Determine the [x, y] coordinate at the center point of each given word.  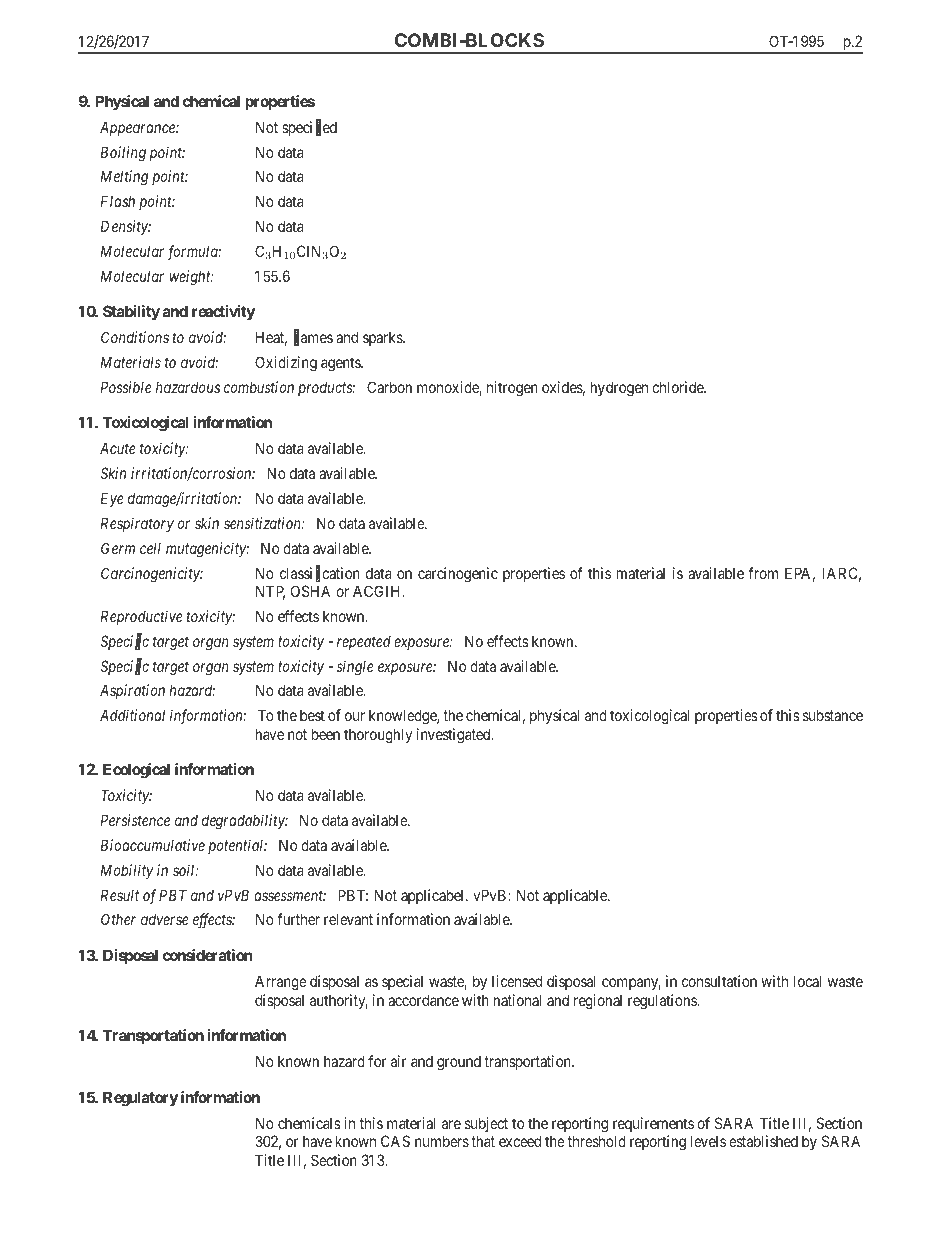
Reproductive [142, 617]
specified [309, 128]
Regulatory [140, 1099]
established [763, 1141]
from [763, 573]
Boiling [123, 154]
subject [486, 1124]
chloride [678, 387]
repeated [364, 643]
